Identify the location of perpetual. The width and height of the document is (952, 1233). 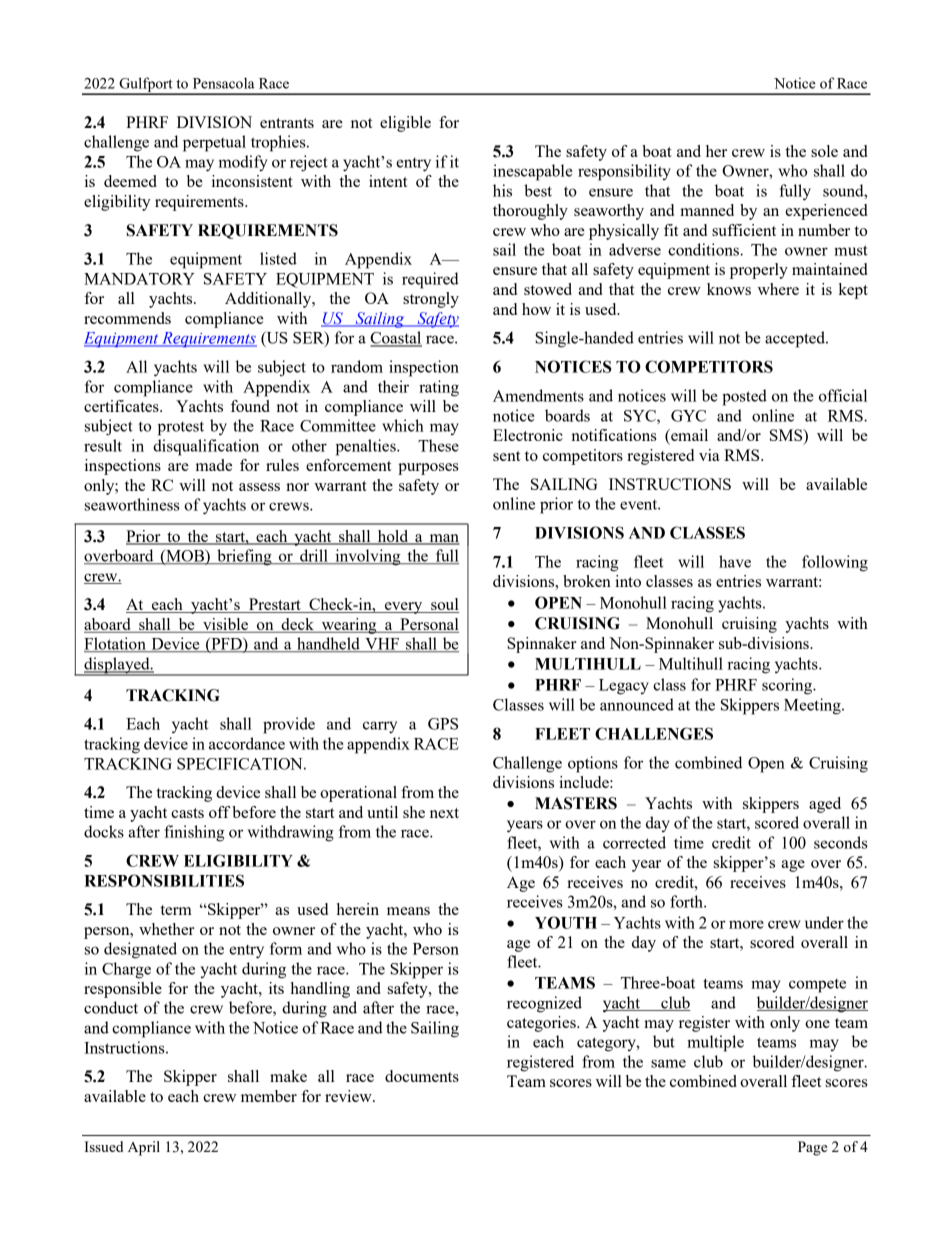
(214, 143).
